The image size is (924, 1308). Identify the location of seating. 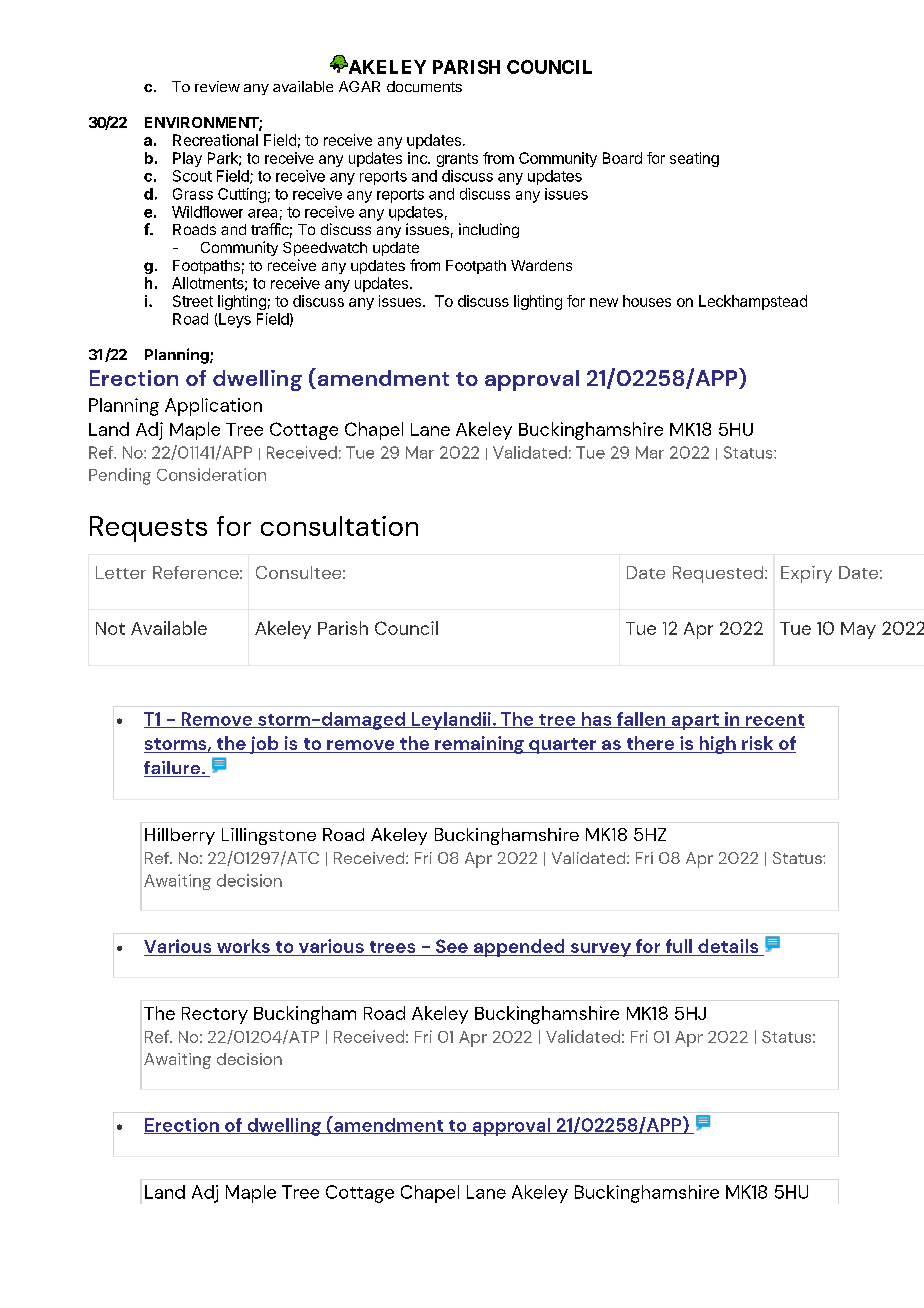
(694, 159).
